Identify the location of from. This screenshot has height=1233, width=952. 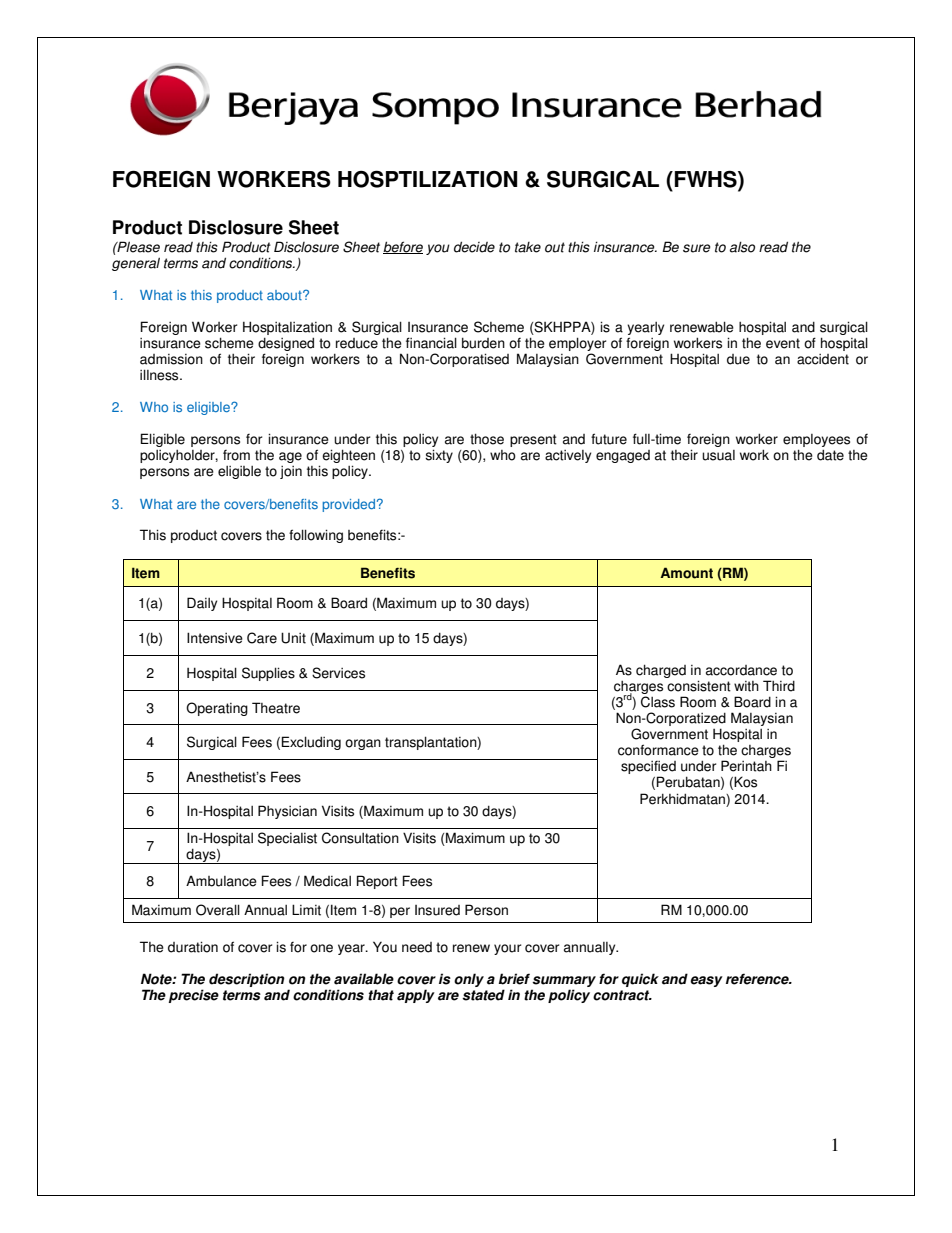
(236, 455).
